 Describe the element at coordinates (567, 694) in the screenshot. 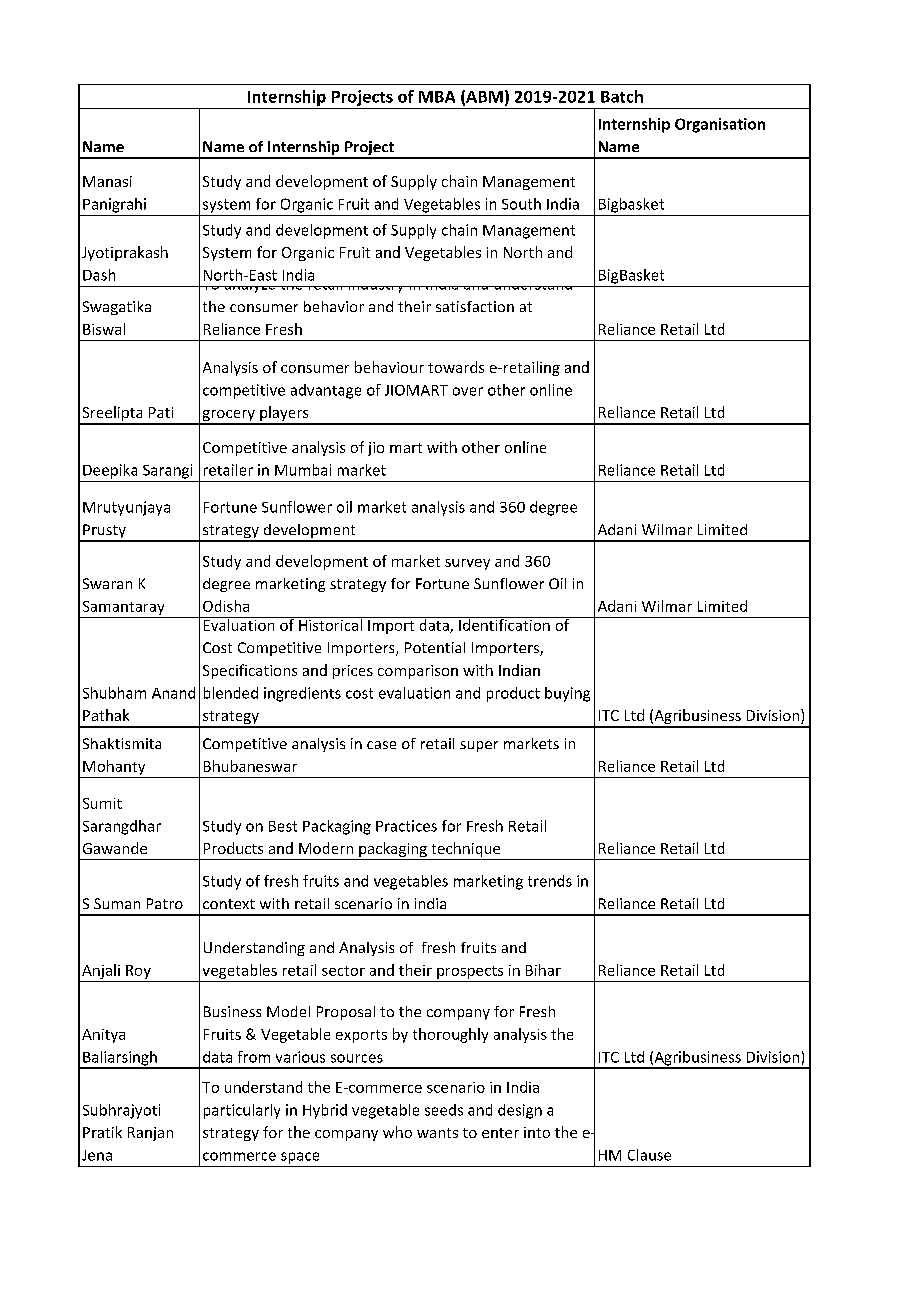

I see `buying` at that location.
